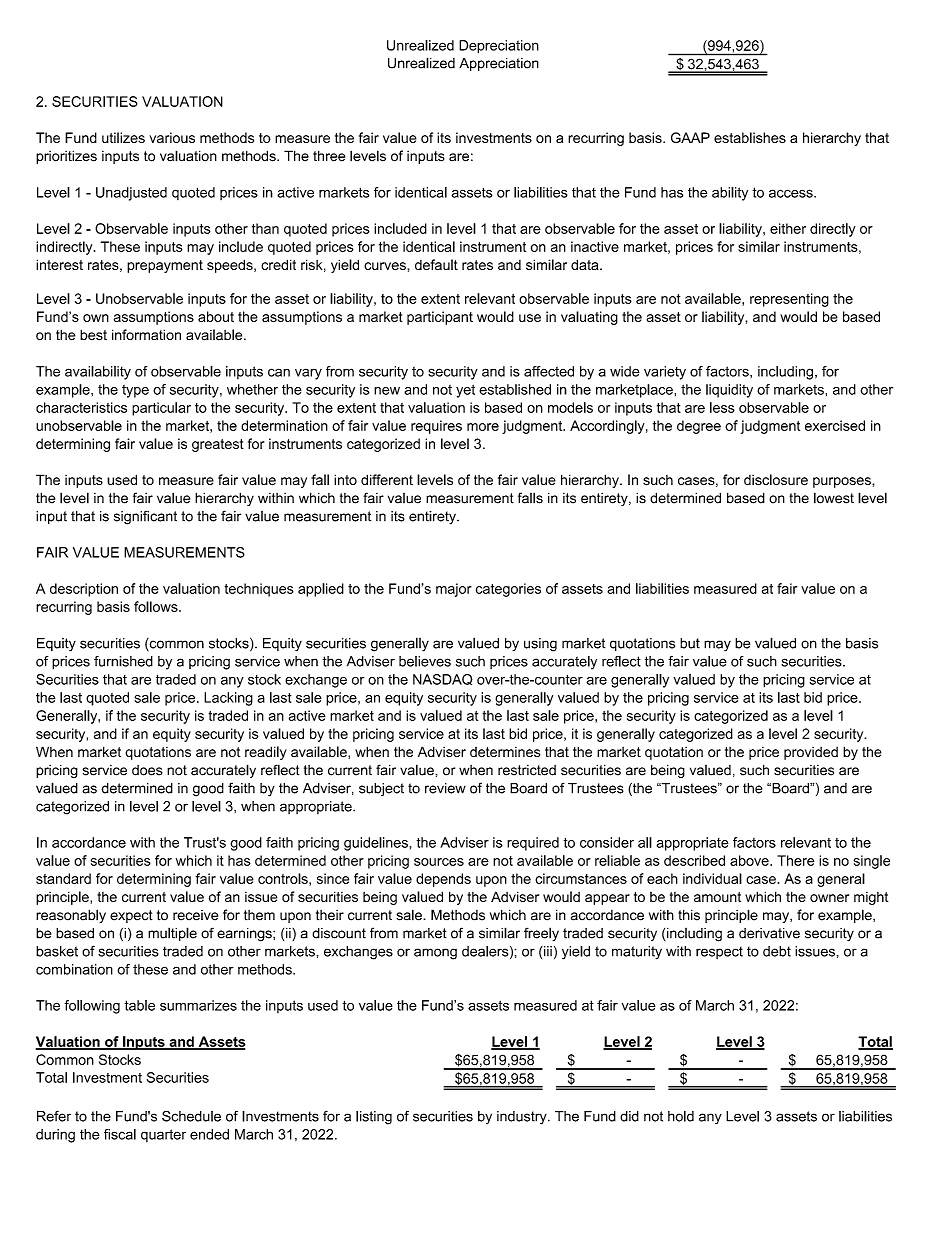 The image size is (952, 1233). Describe the element at coordinates (769, 933) in the screenshot. I see `derivative` at that location.
